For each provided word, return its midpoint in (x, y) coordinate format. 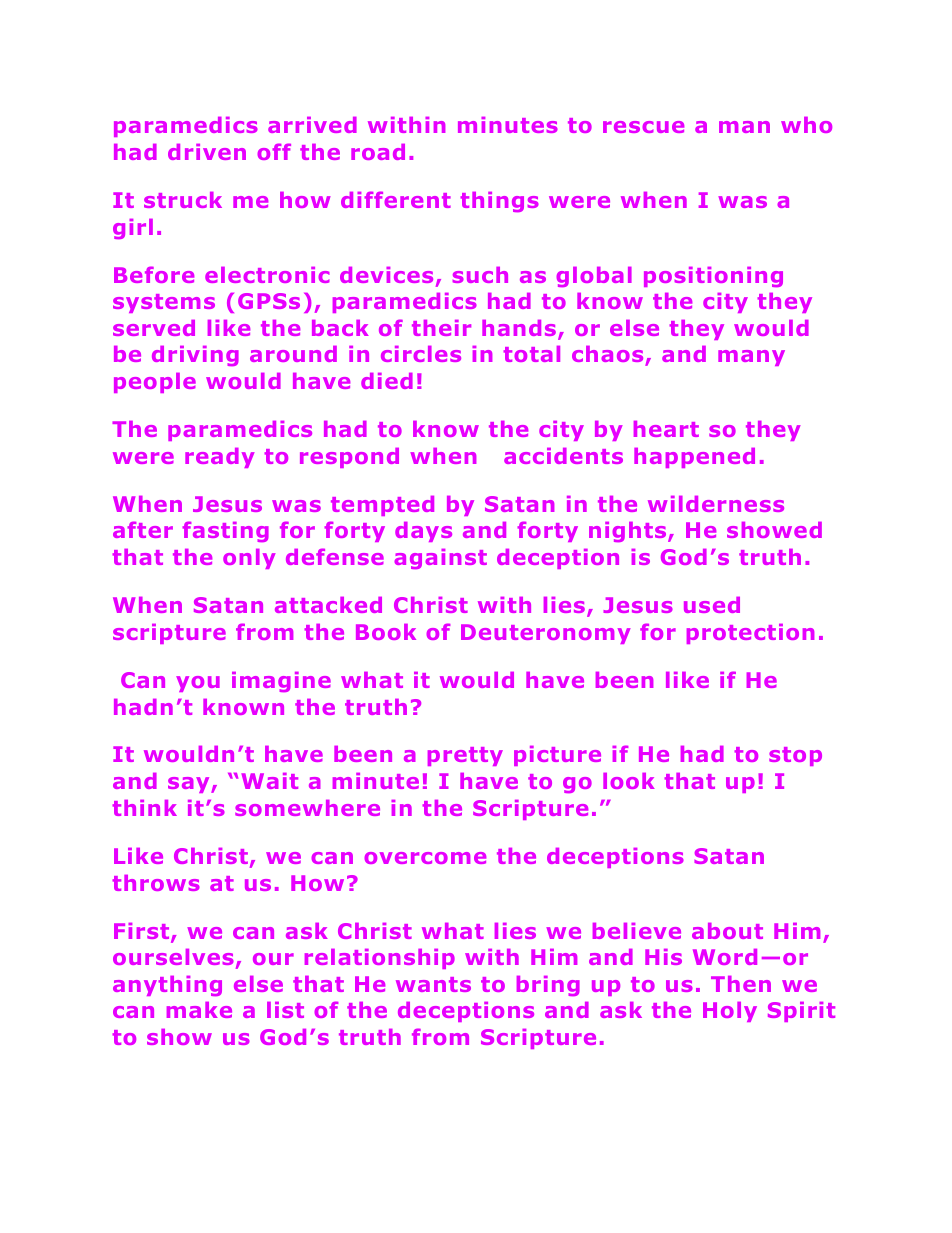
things (499, 202)
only (249, 559)
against (440, 559)
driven (207, 152)
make (199, 1010)
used (712, 605)
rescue (643, 127)
